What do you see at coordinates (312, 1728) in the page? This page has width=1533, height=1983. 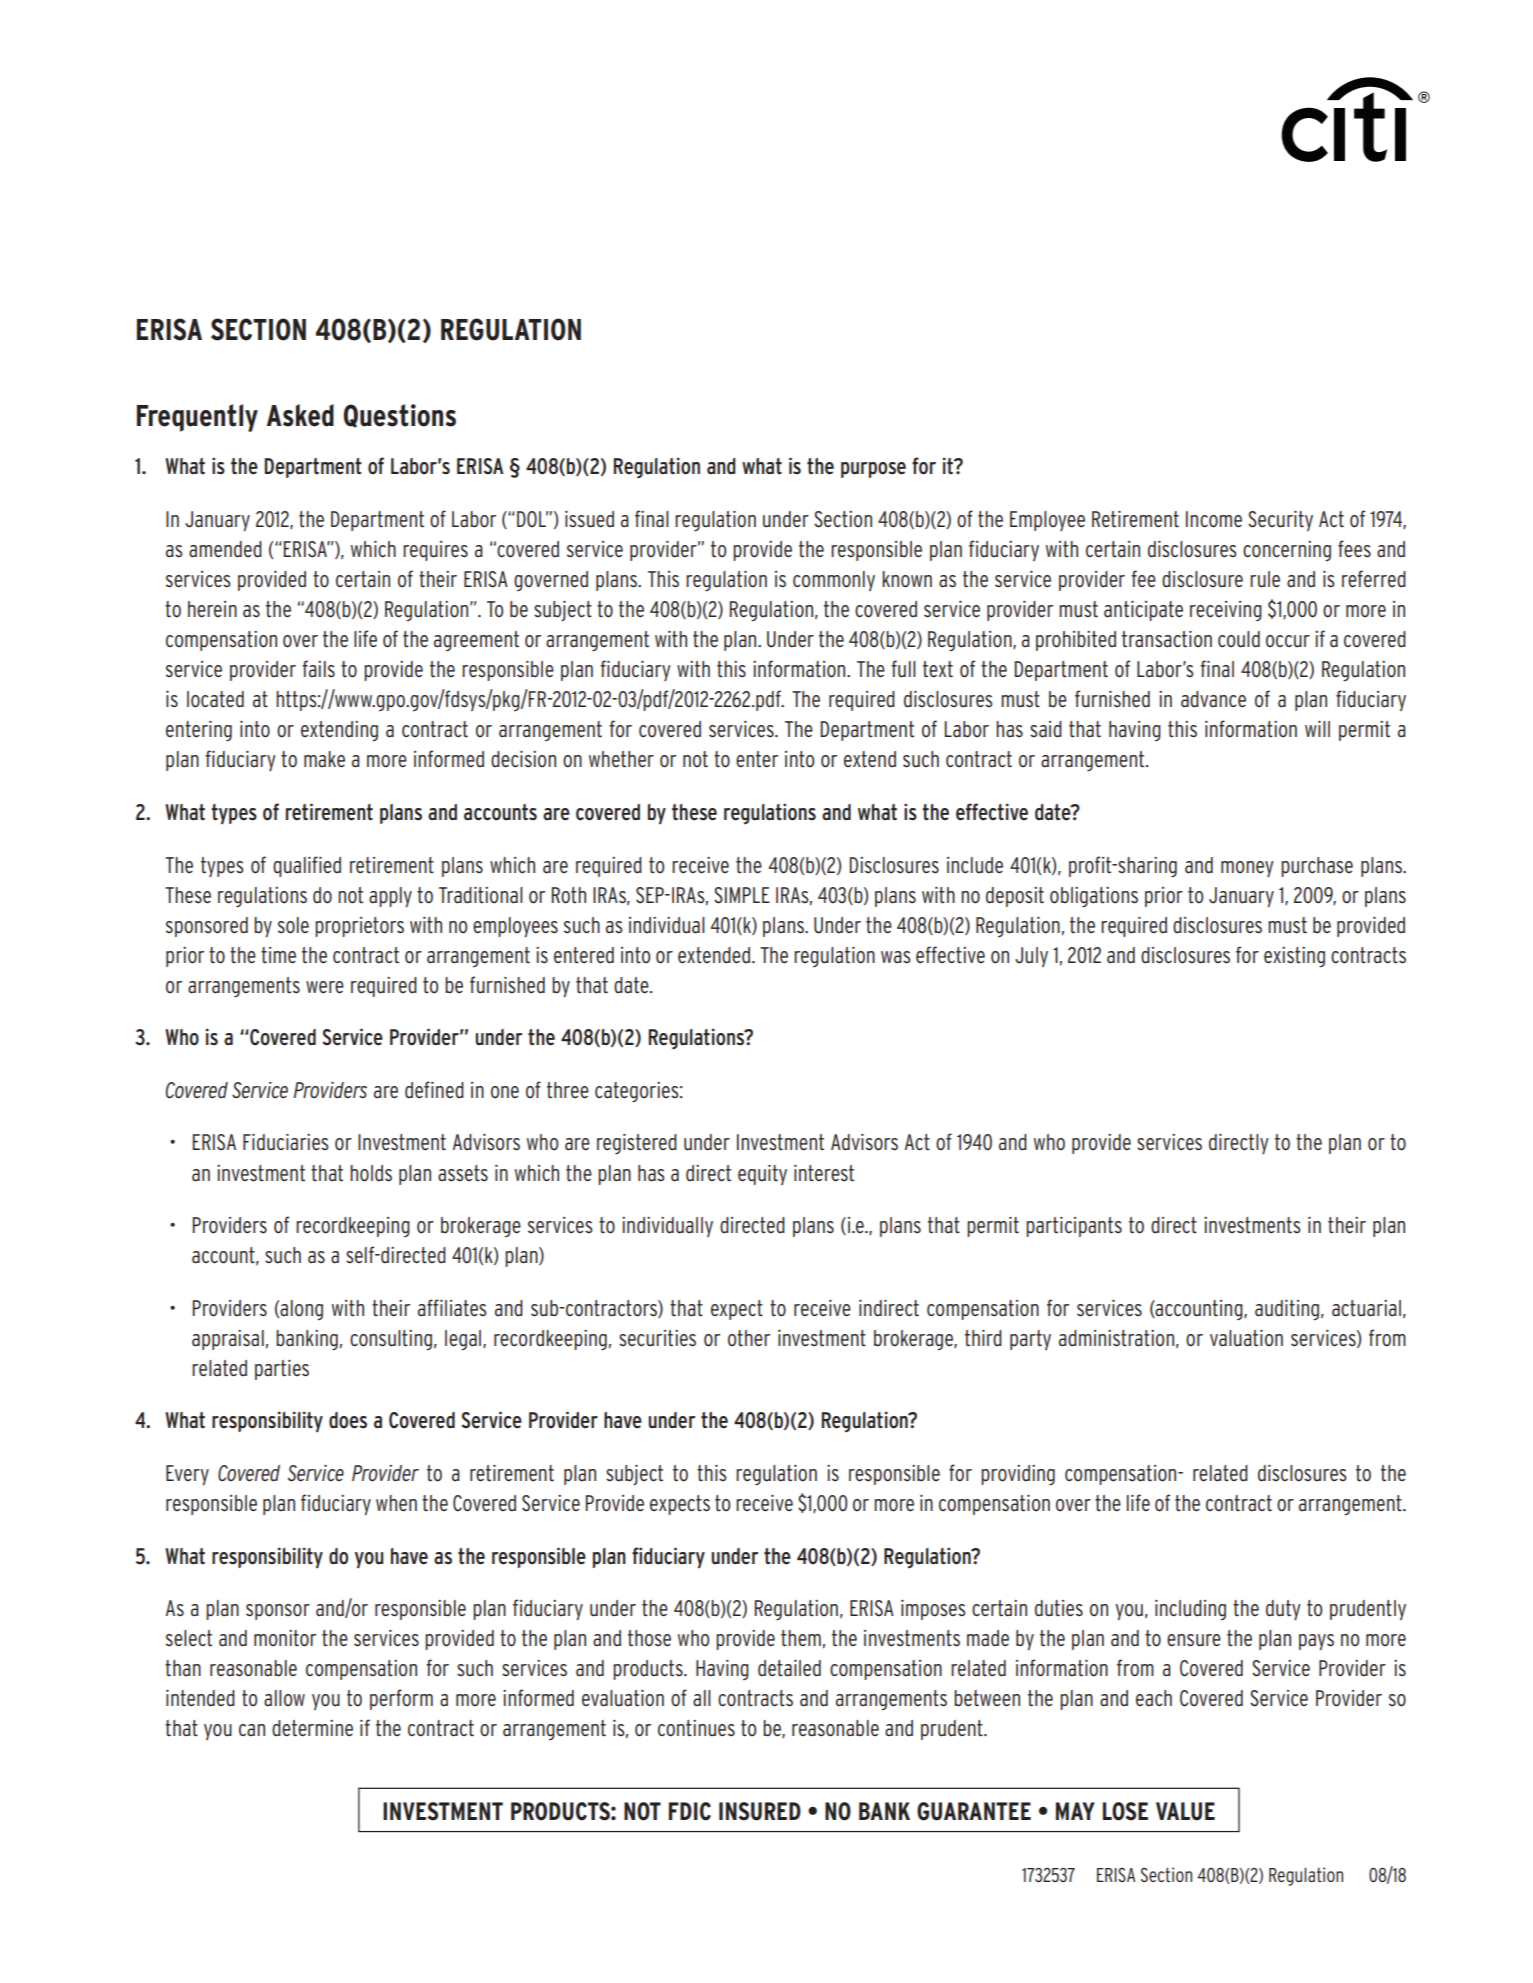 I see `determine` at bounding box center [312, 1728].
